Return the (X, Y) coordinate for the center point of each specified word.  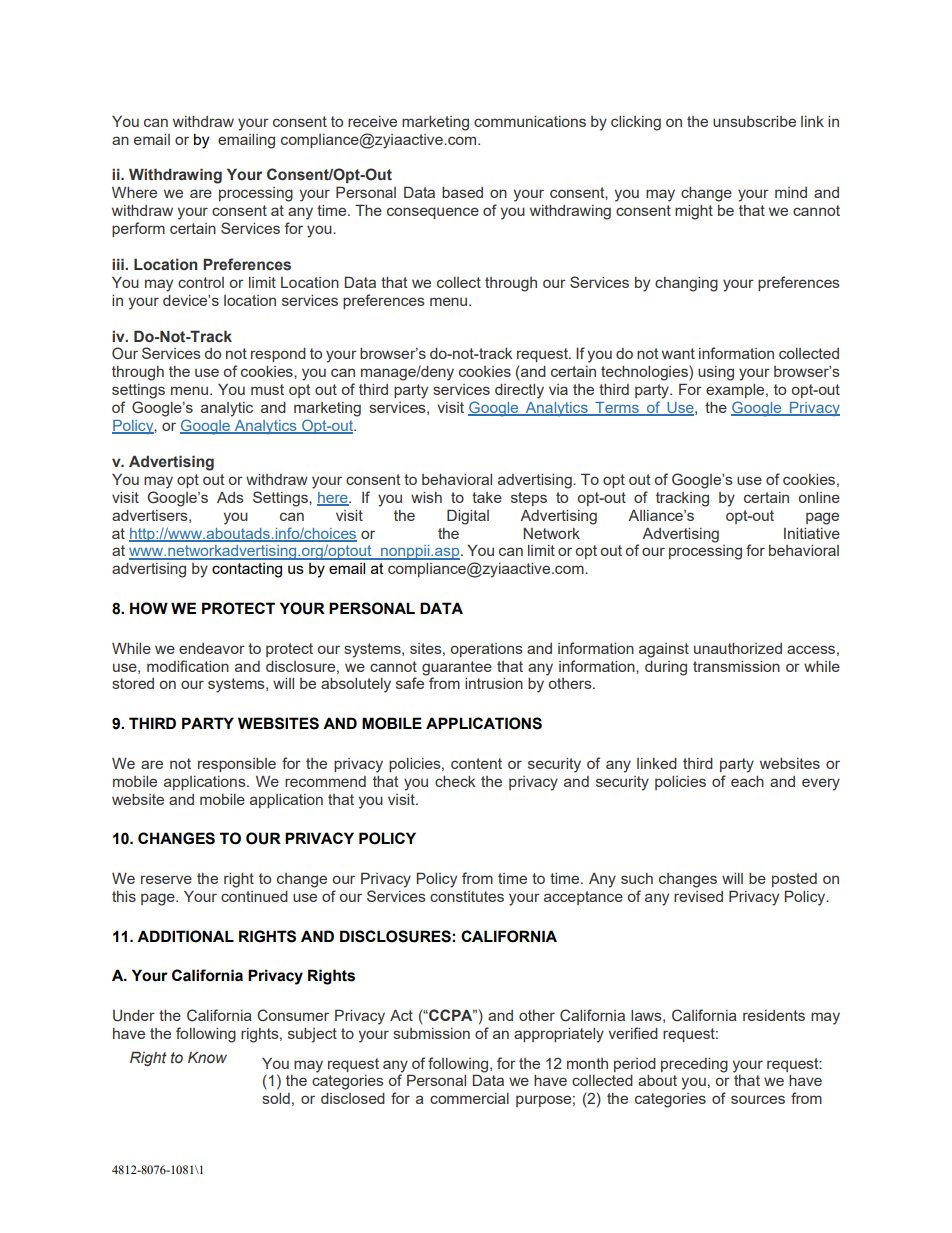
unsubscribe (754, 121)
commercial (469, 1098)
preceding (694, 1065)
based (462, 192)
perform (138, 229)
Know (207, 1057)
